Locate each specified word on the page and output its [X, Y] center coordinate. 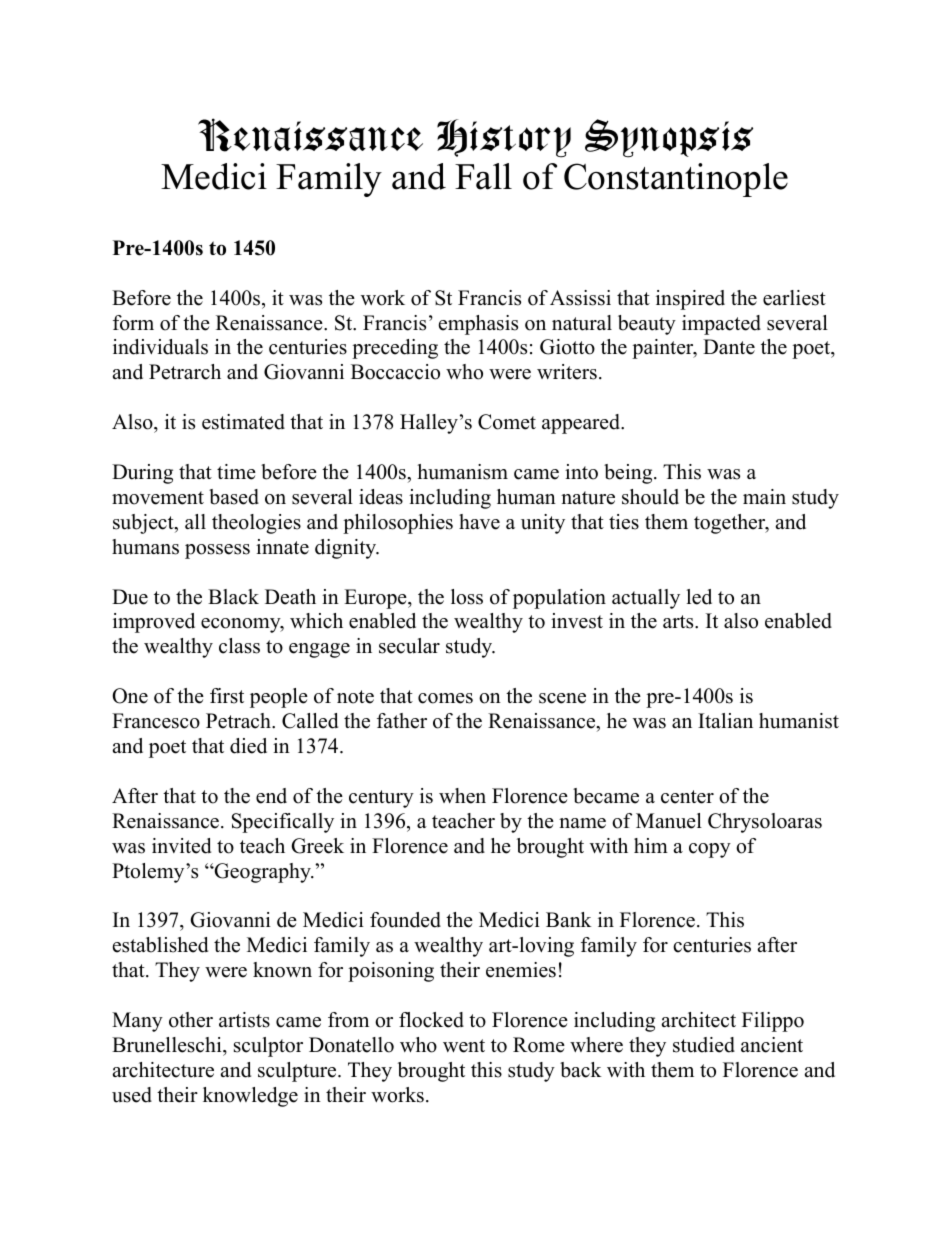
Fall [483, 176]
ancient [772, 1045]
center [687, 797]
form [133, 323]
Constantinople [676, 180]
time [236, 472]
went [464, 1046]
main [764, 496]
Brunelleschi [168, 1045]
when [462, 796]
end [271, 796]
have [479, 522]
